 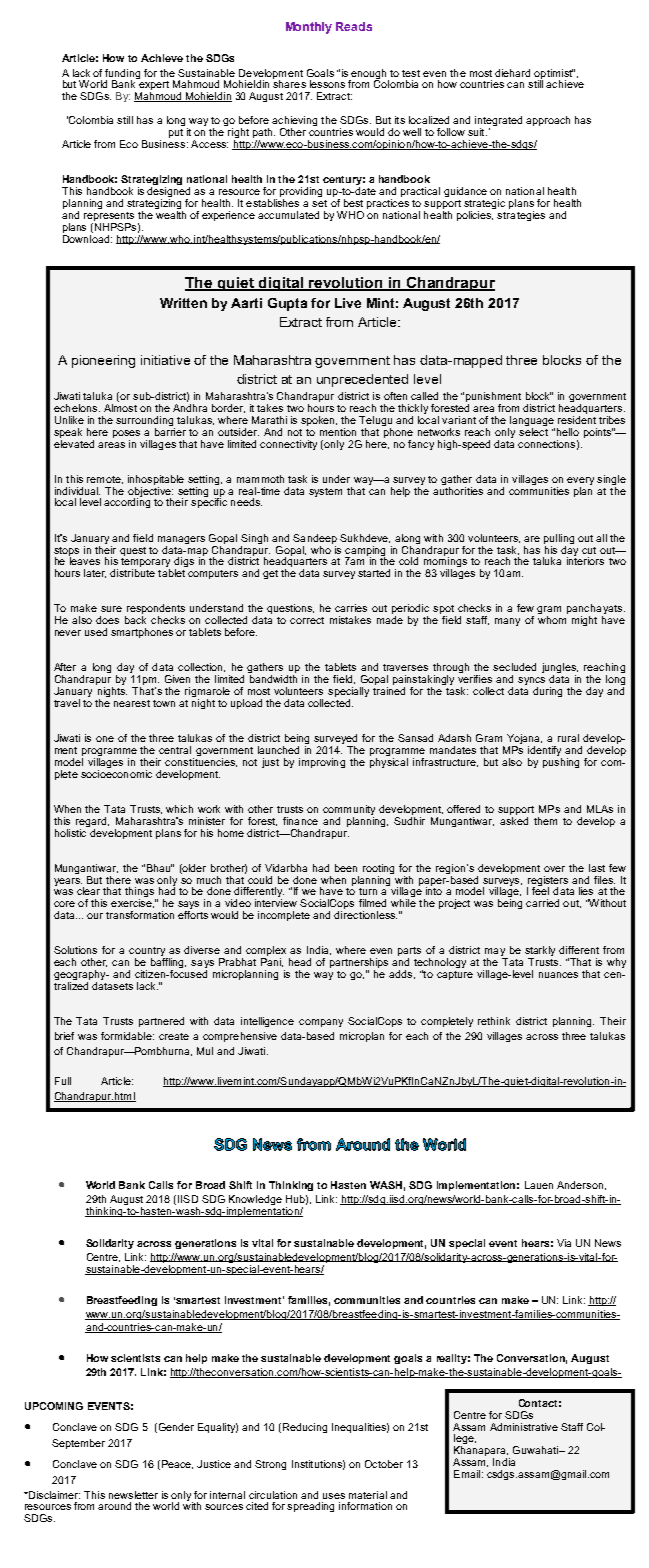 What do you see at coordinates (334, 1496) in the screenshot?
I see `uses` at bounding box center [334, 1496].
